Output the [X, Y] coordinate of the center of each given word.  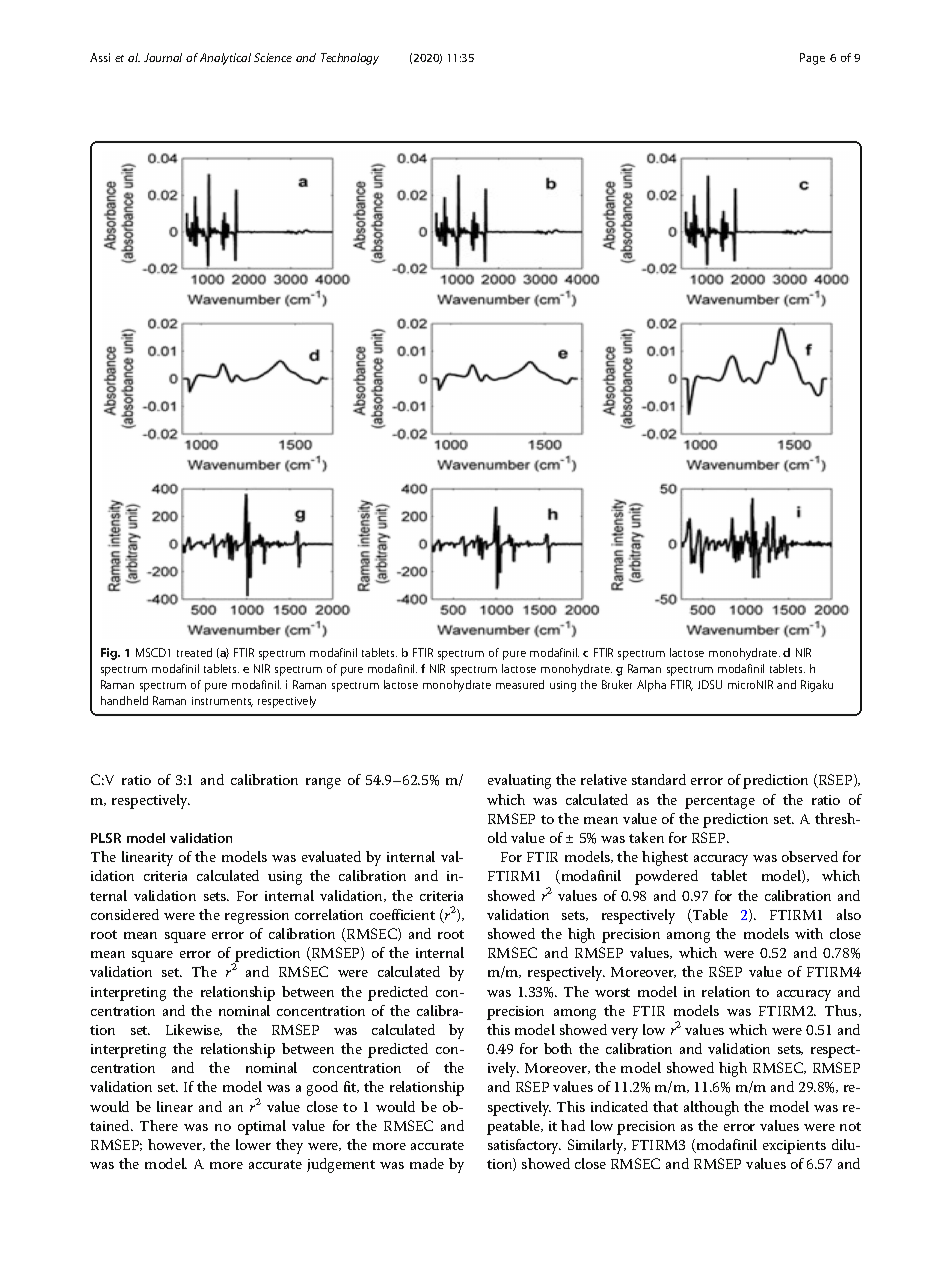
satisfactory [524, 1146]
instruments [222, 702]
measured [520, 684]
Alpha [651, 686]
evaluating [519, 781]
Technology [350, 59]
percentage [720, 802]
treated [194, 652]
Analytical [225, 59]
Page [812, 59]
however [176, 1145]
